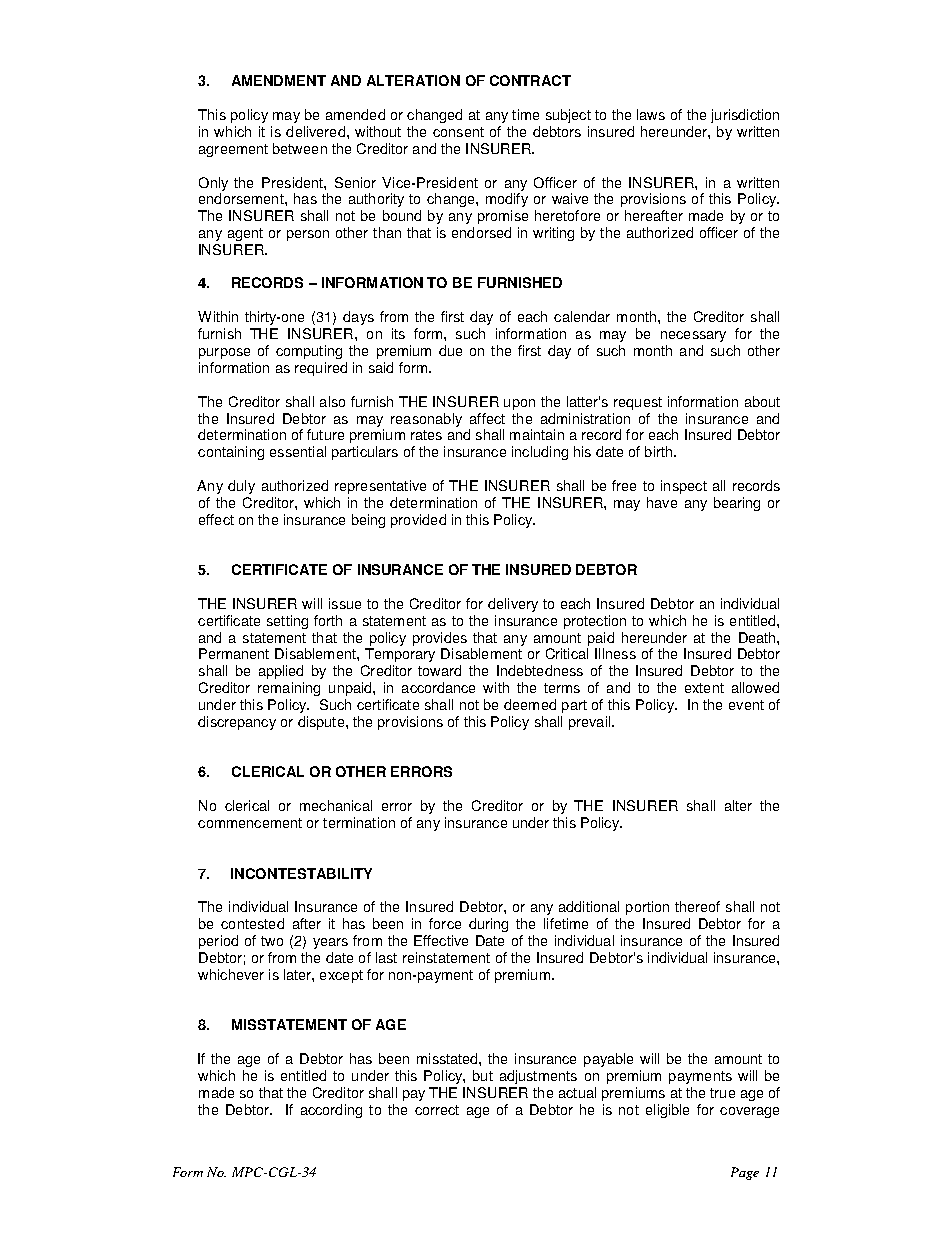  Describe the element at coordinates (279, 80) in the image. I see `AMENDMENT` at that location.
